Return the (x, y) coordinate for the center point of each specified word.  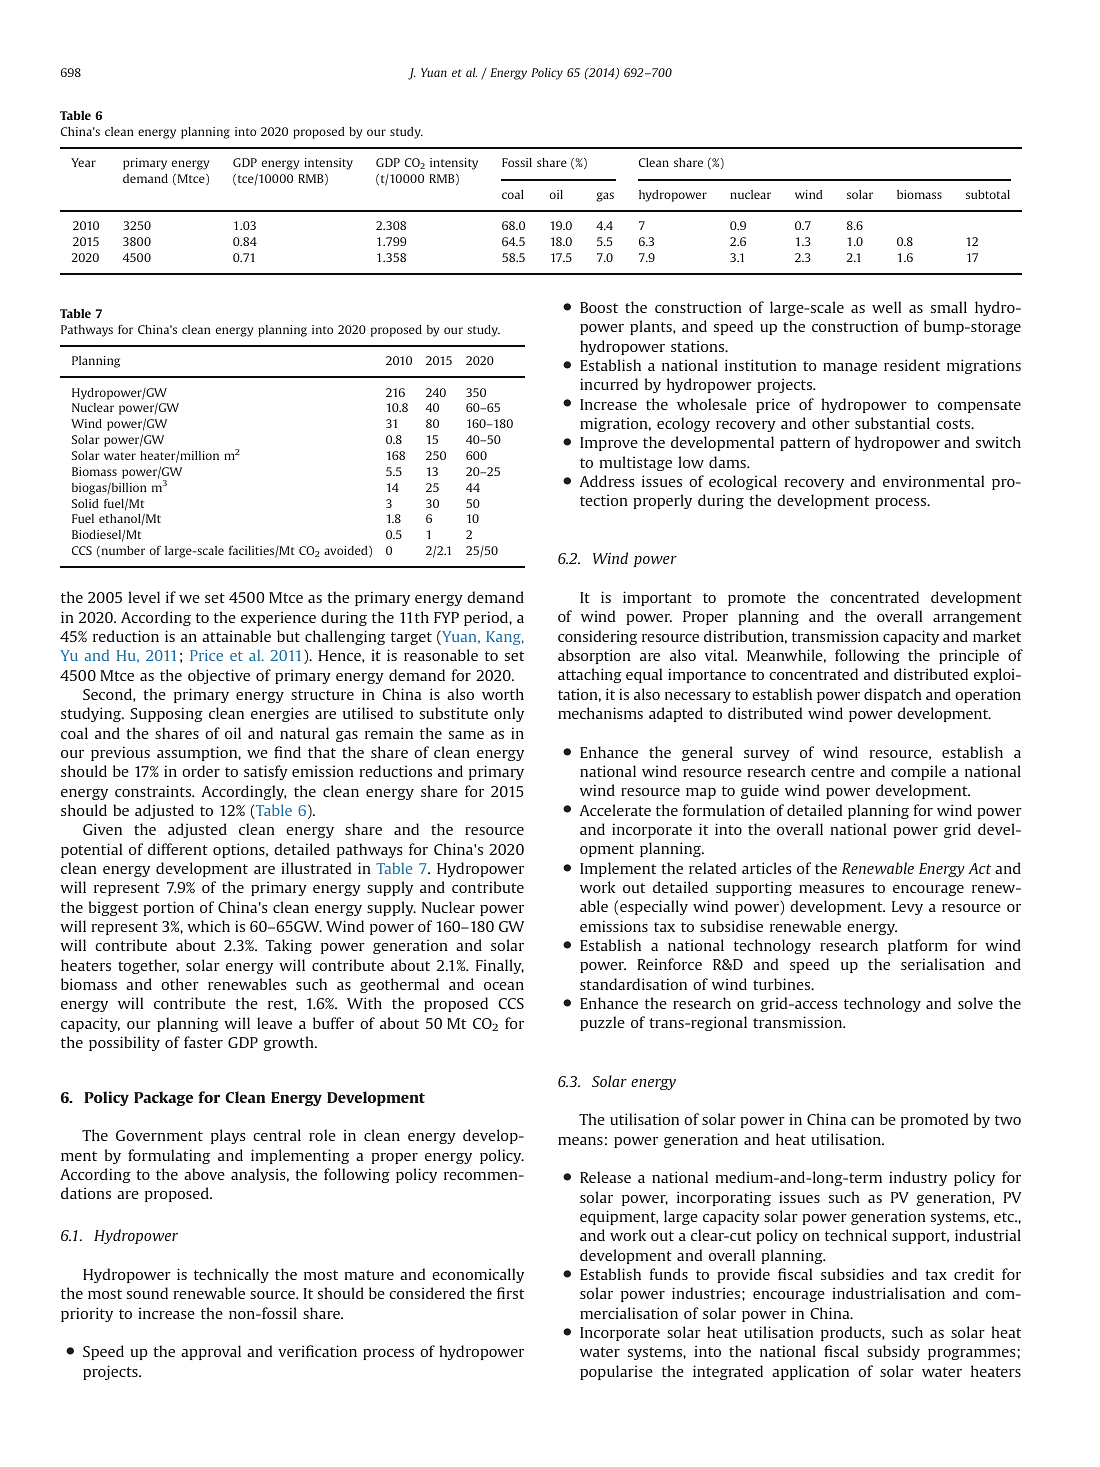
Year (83, 162)
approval (211, 1352)
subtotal (988, 194)
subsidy (893, 1352)
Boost (599, 307)
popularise (616, 1372)
